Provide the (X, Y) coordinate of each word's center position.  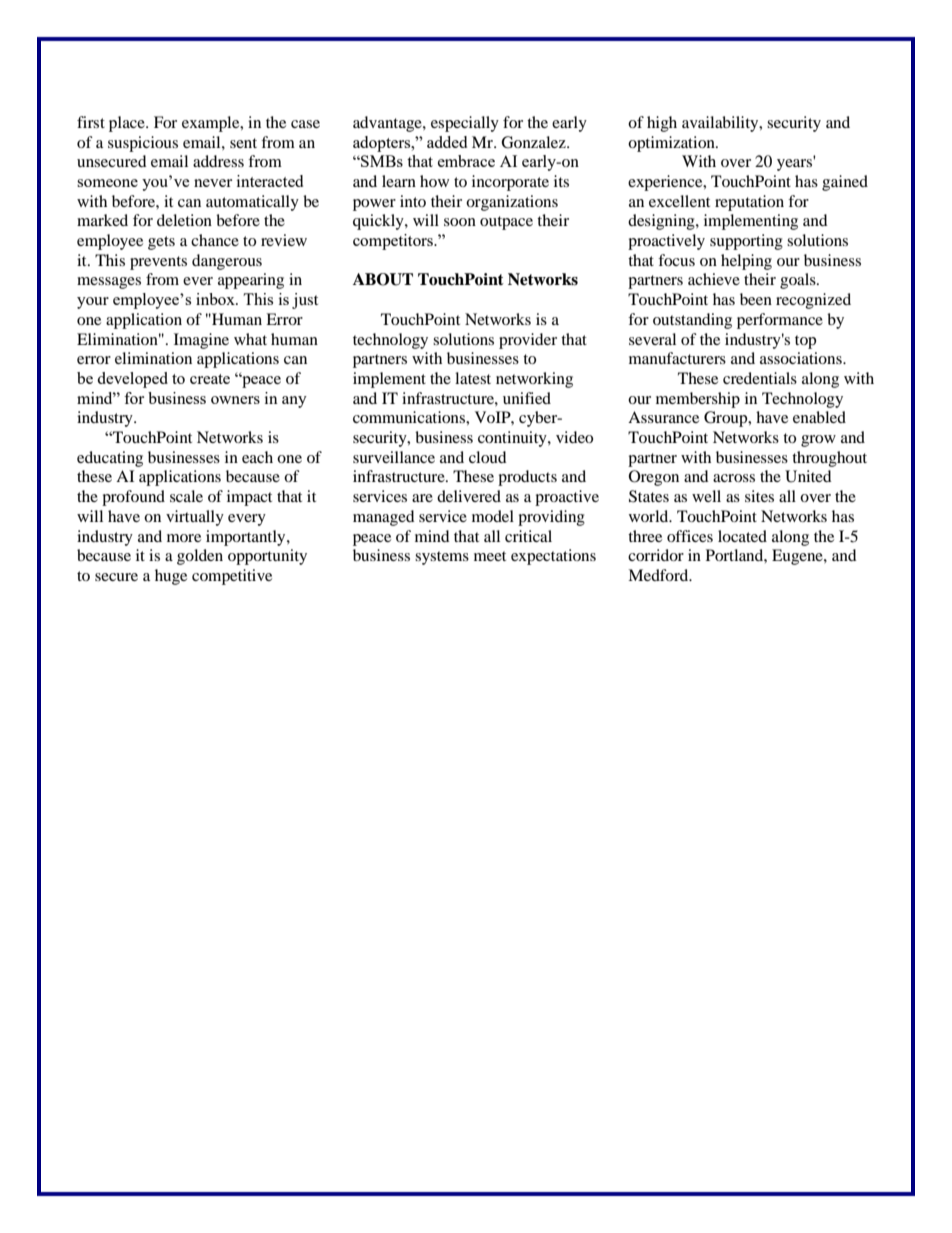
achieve (714, 279)
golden (200, 557)
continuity (513, 439)
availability (721, 124)
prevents (158, 263)
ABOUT (383, 279)
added (447, 142)
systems (442, 558)
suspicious (143, 144)
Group (727, 419)
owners (235, 400)
